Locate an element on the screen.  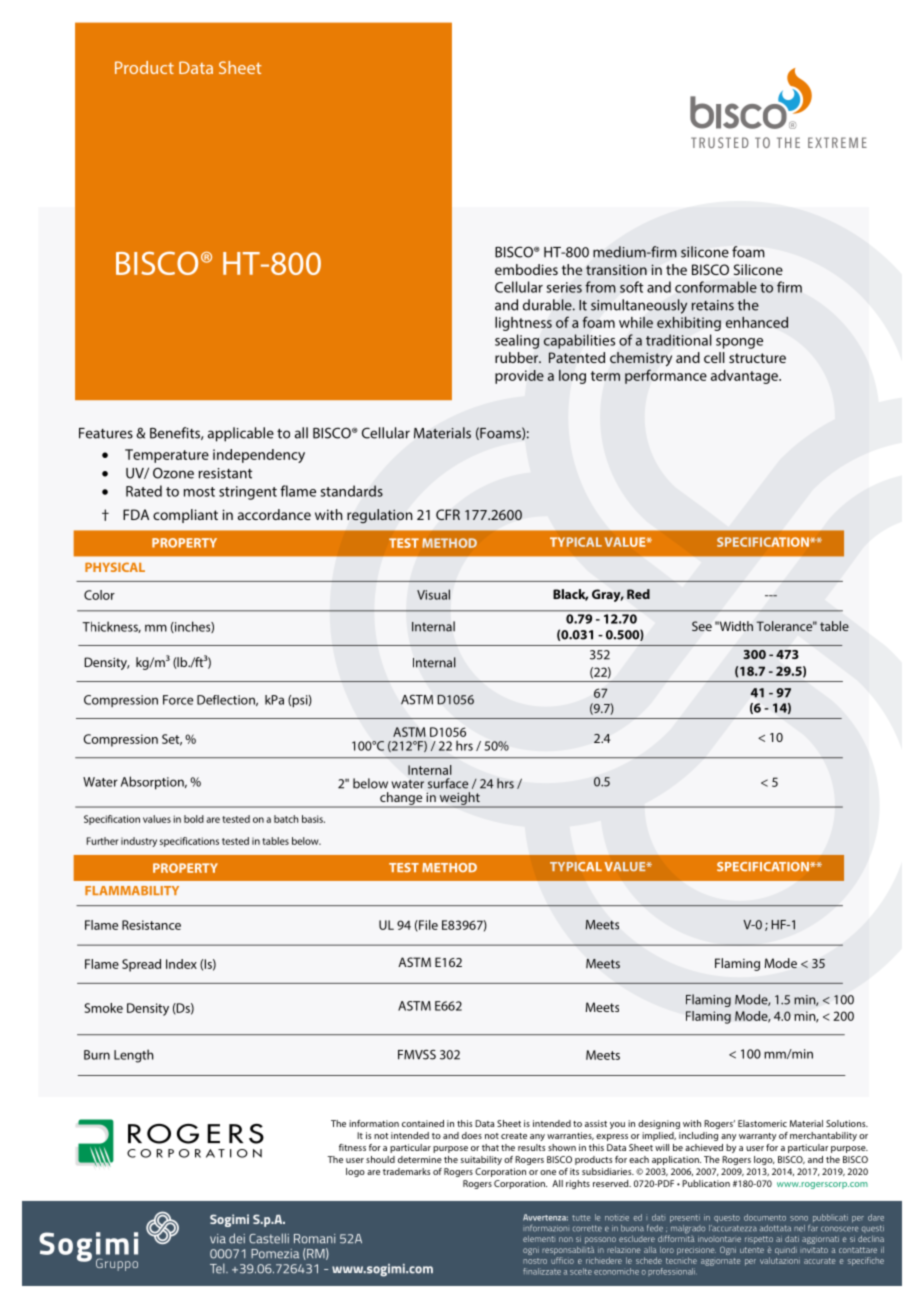
enhanced is located at coordinates (757, 322).
